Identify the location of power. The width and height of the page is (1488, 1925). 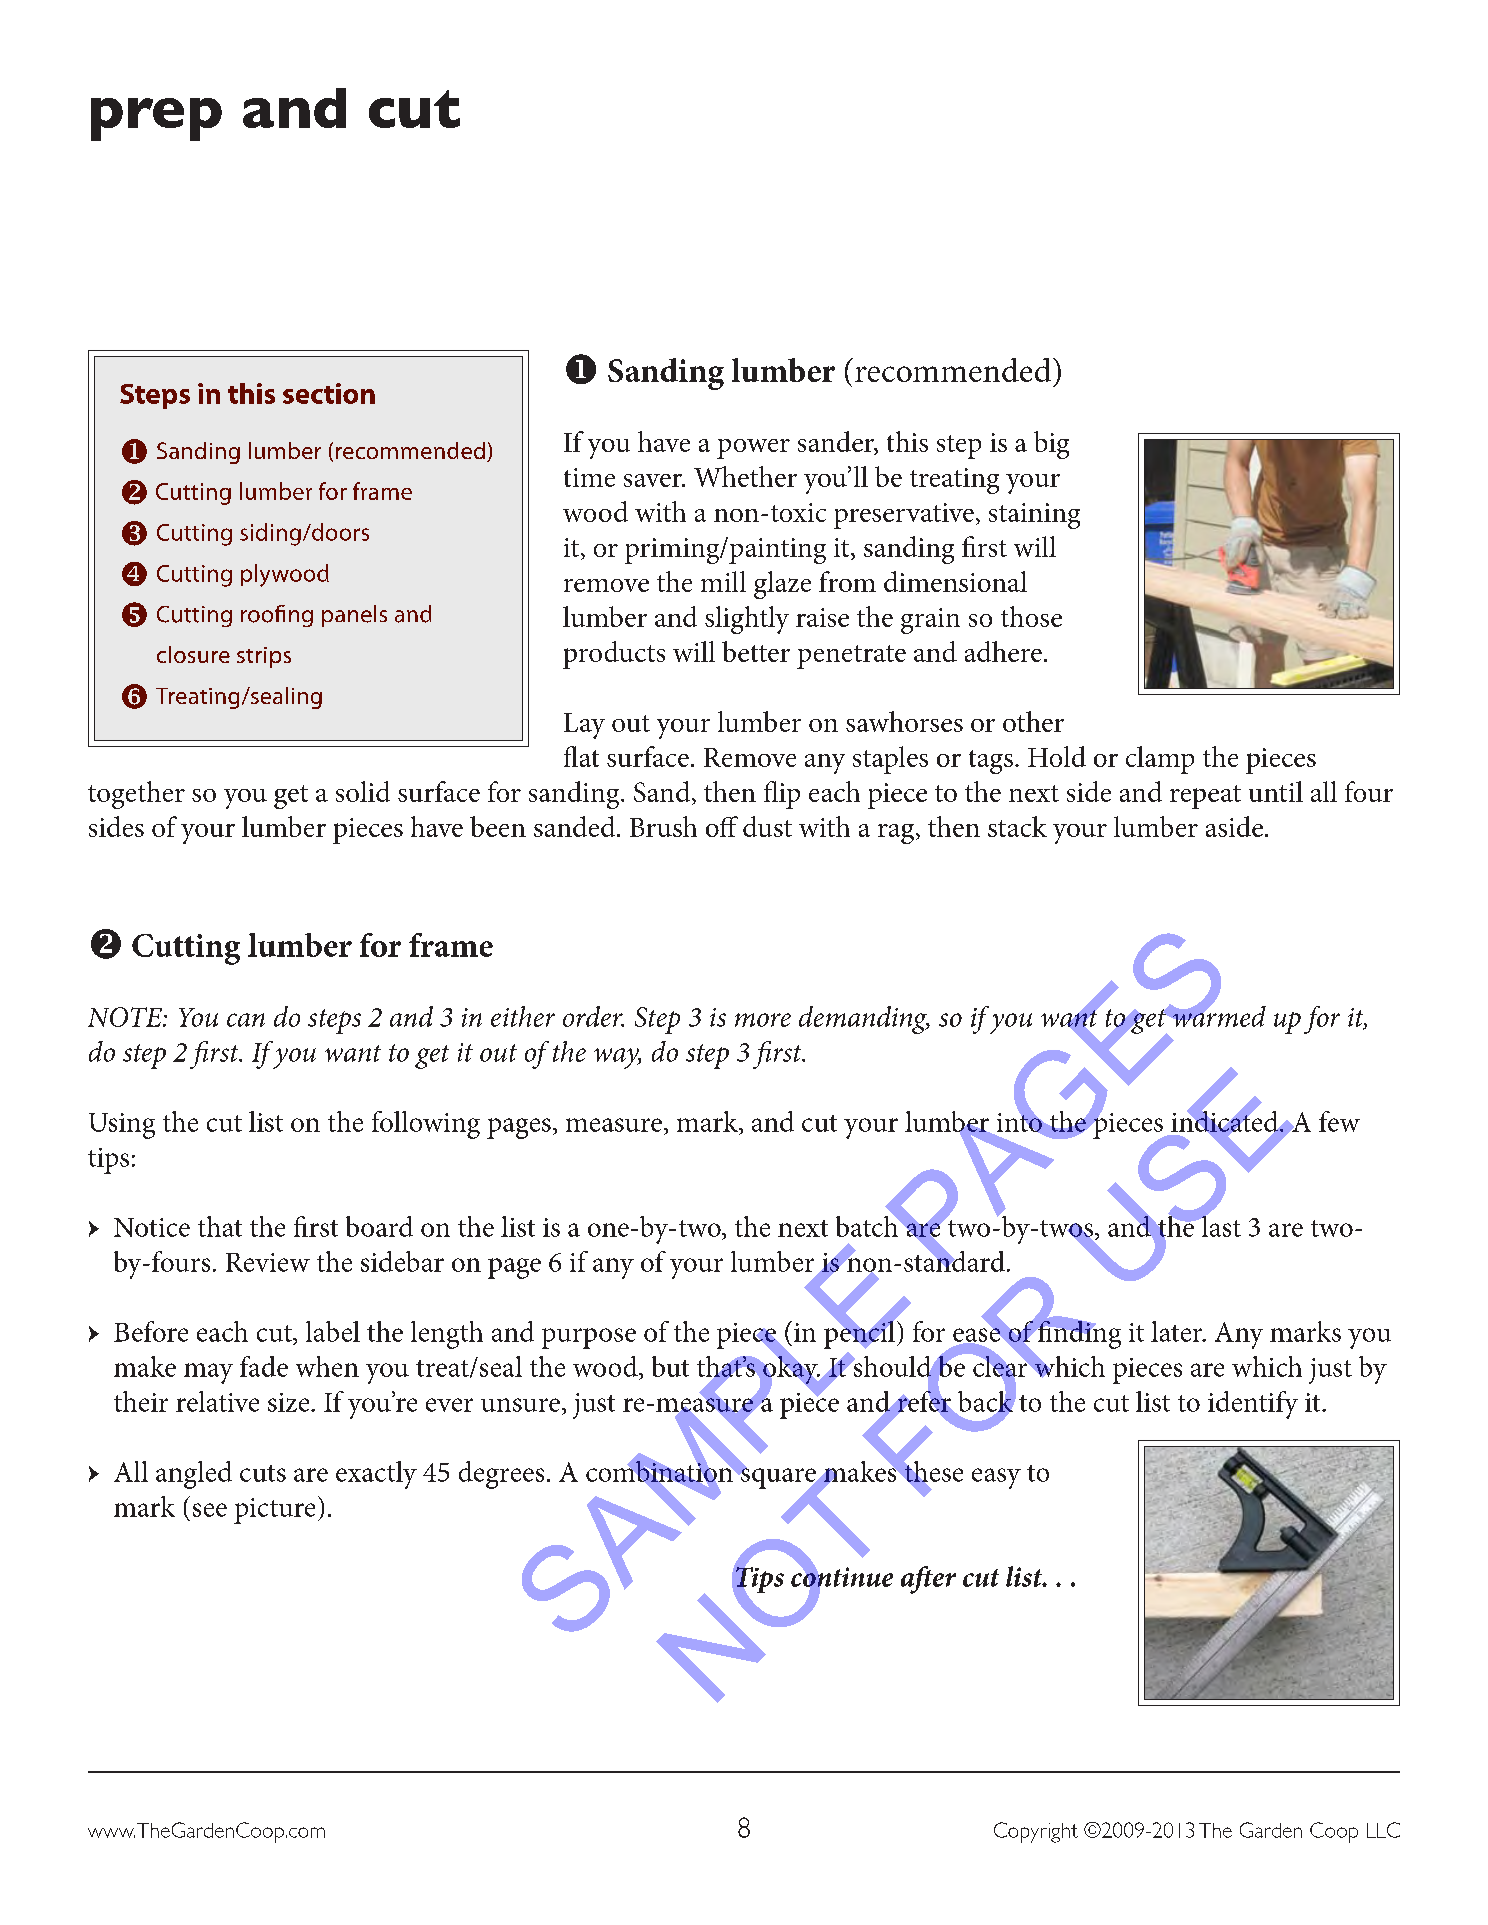
(753, 449).
